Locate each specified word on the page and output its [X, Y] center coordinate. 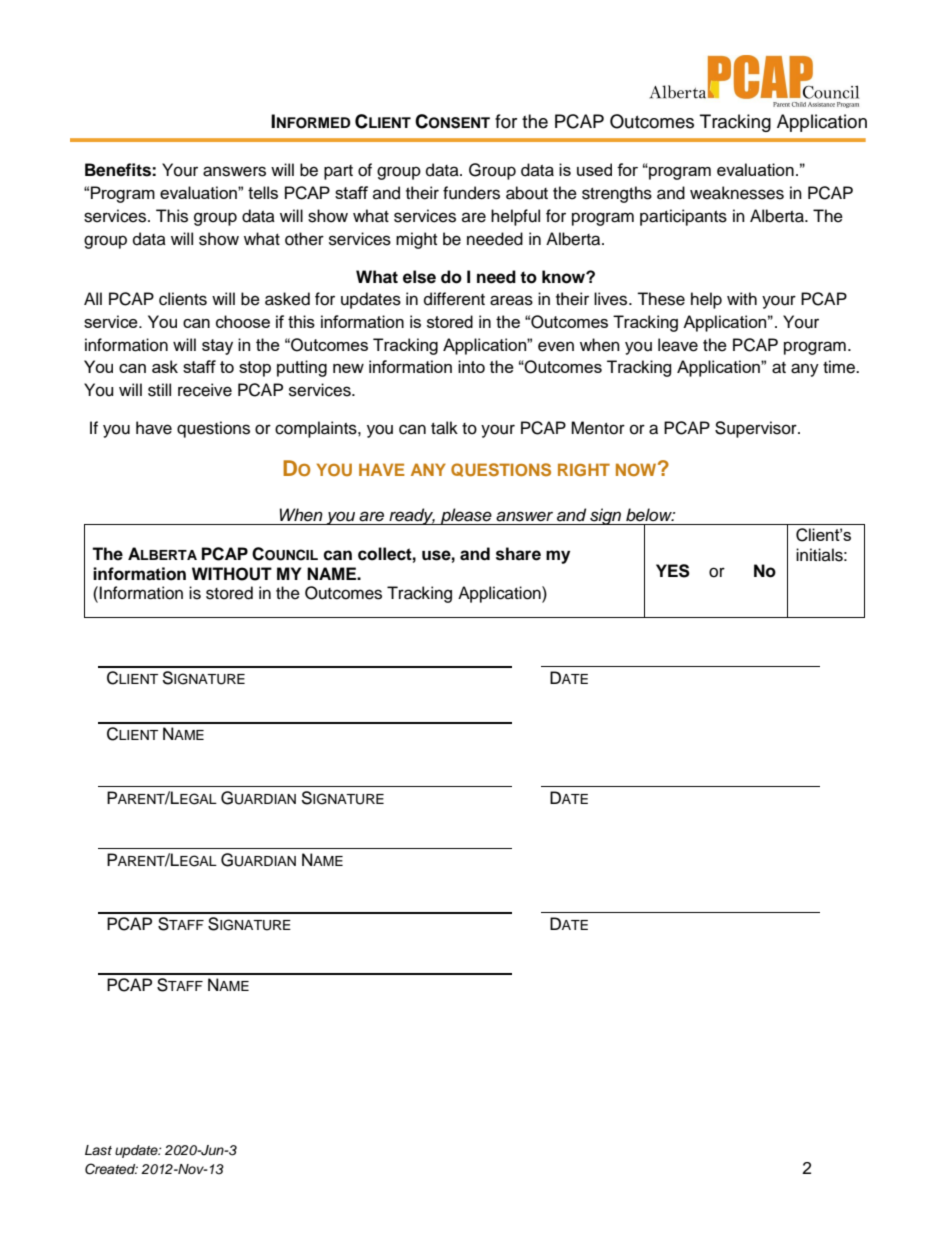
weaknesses [737, 193]
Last [98, 1150]
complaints [317, 429]
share [518, 554]
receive [205, 390]
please [466, 516]
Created [111, 1169]
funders [471, 193]
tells [263, 192]
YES [673, 571]
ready [411, 516]
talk [444, 428]
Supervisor [757, 429]
